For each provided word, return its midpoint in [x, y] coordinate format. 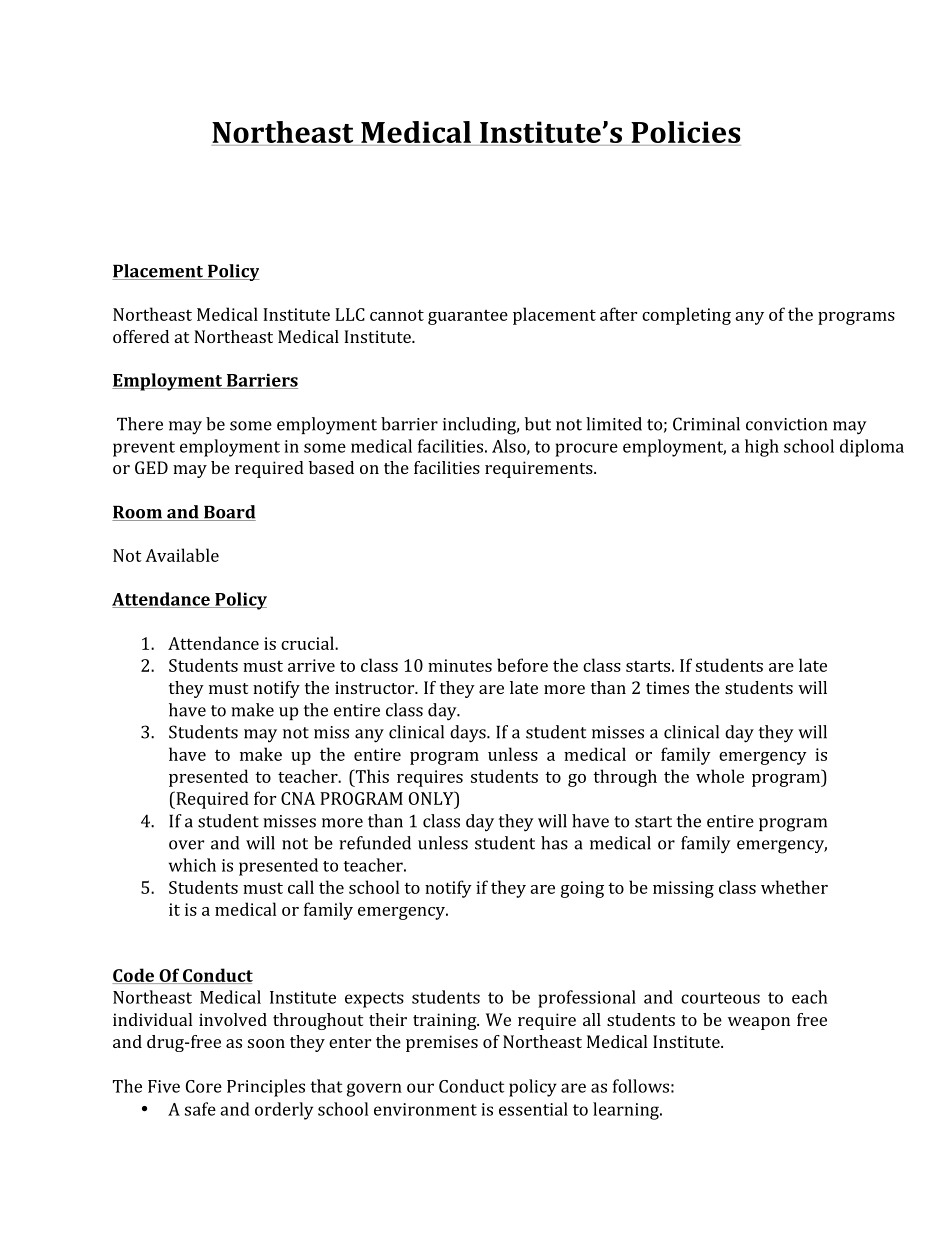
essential [533, 1109]
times [667, 687]
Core [204, 1086]
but [538, 424]
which [192, 865]
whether [794, 887]
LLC [350, 314]
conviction [786, 424]
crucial [308, 643]
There [140, 424]
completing [686, 316]
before [522, 665]
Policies [686, 132]
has [554, 843]
